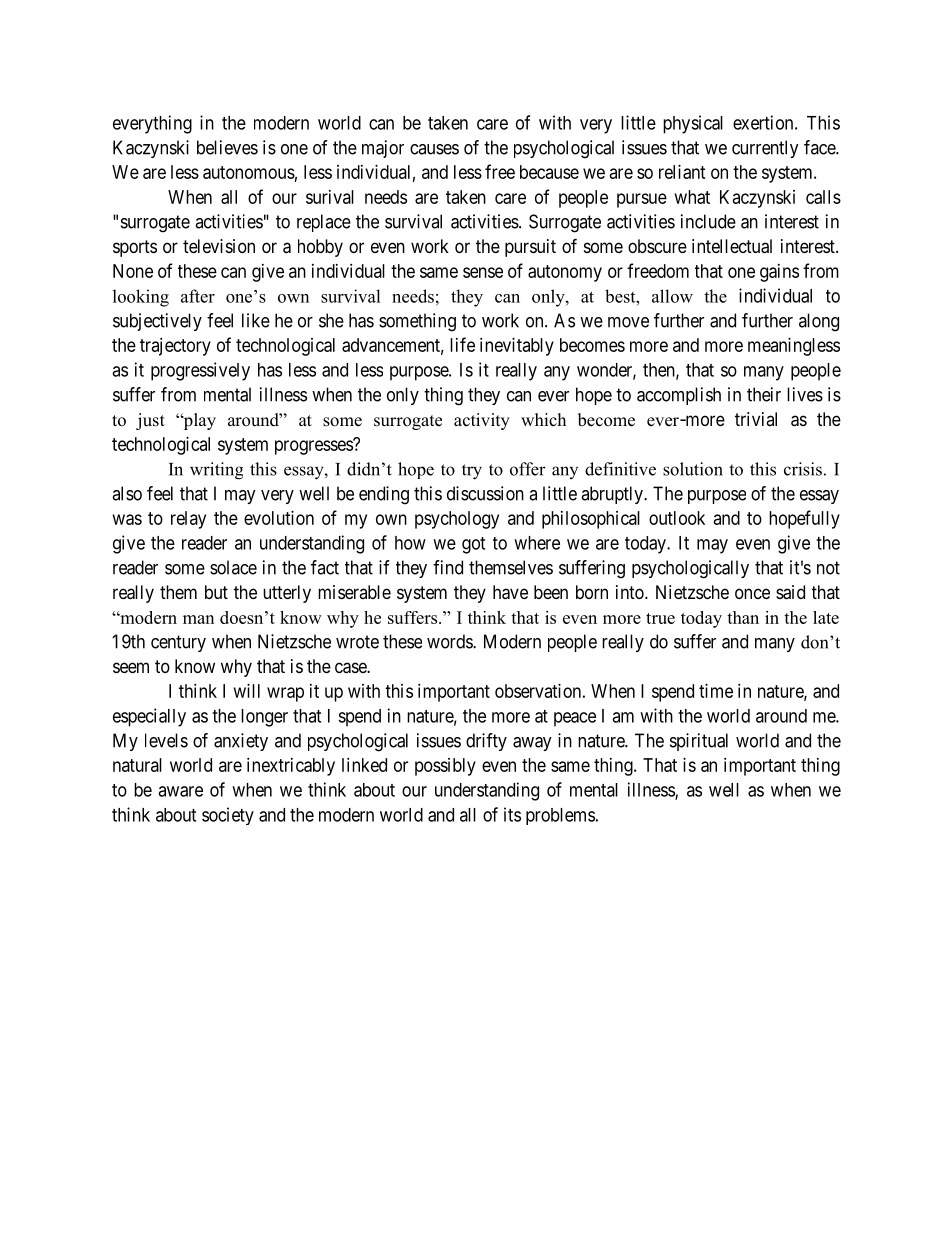  Describe the element at coordinates (180, 791) in the document. I see `aware` at that location.
